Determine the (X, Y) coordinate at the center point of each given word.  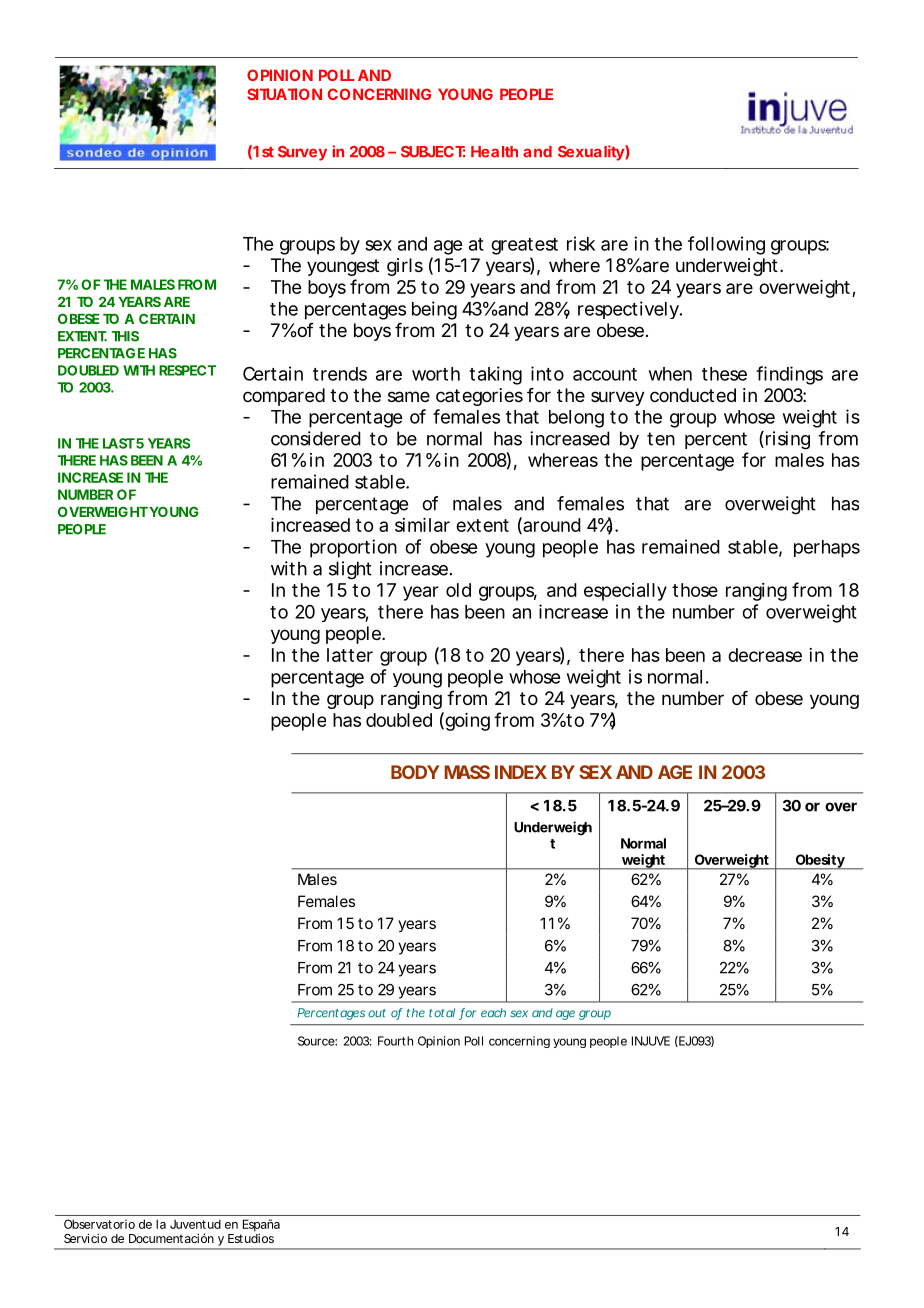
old (458, 590)
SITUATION (284, 94)
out (377, 1013)
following (726, 245)
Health (494, 152)
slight (350, 570)
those (695, 590)
